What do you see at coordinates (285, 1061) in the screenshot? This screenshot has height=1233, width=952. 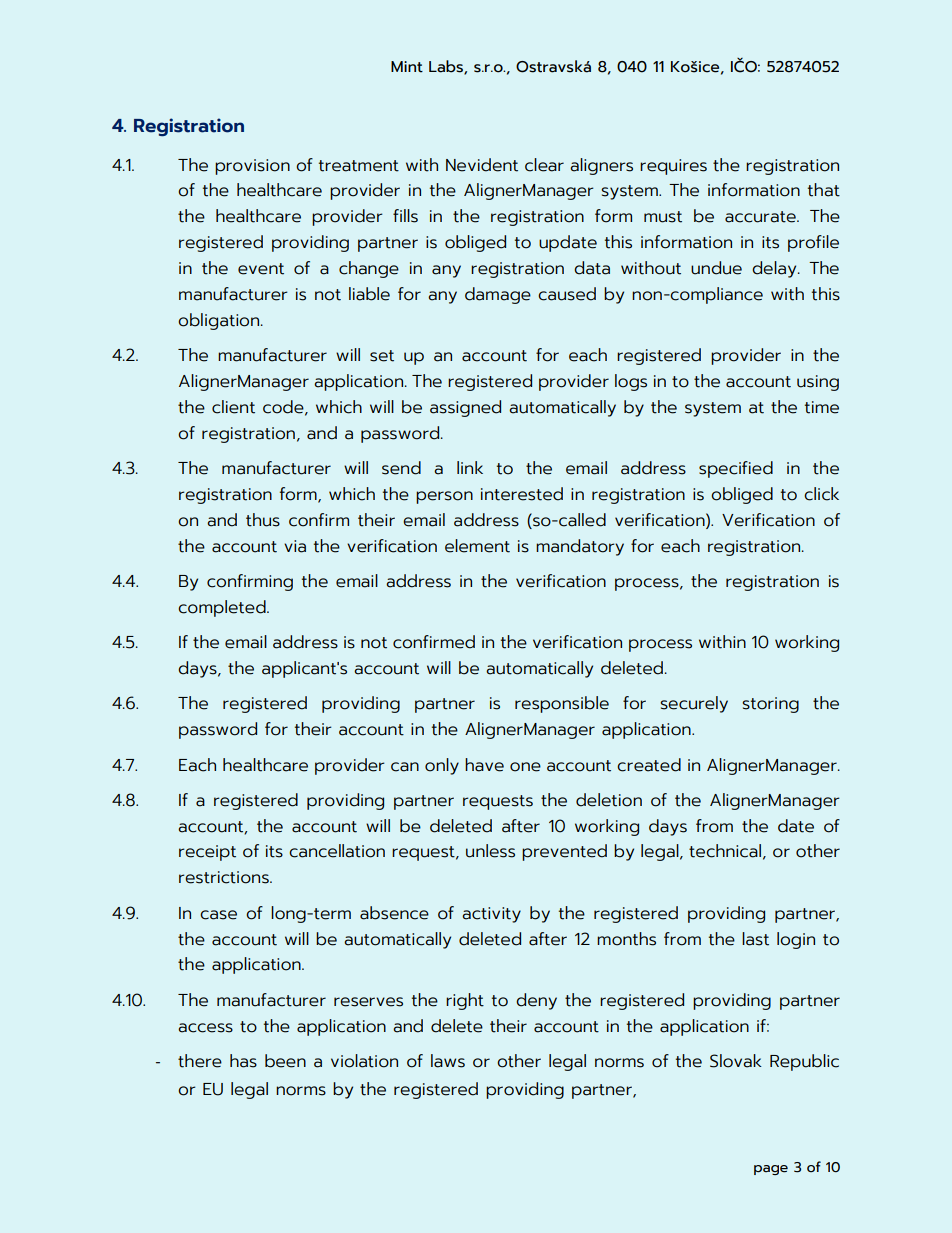 I see `been` at bounding box center [285, 1061].
